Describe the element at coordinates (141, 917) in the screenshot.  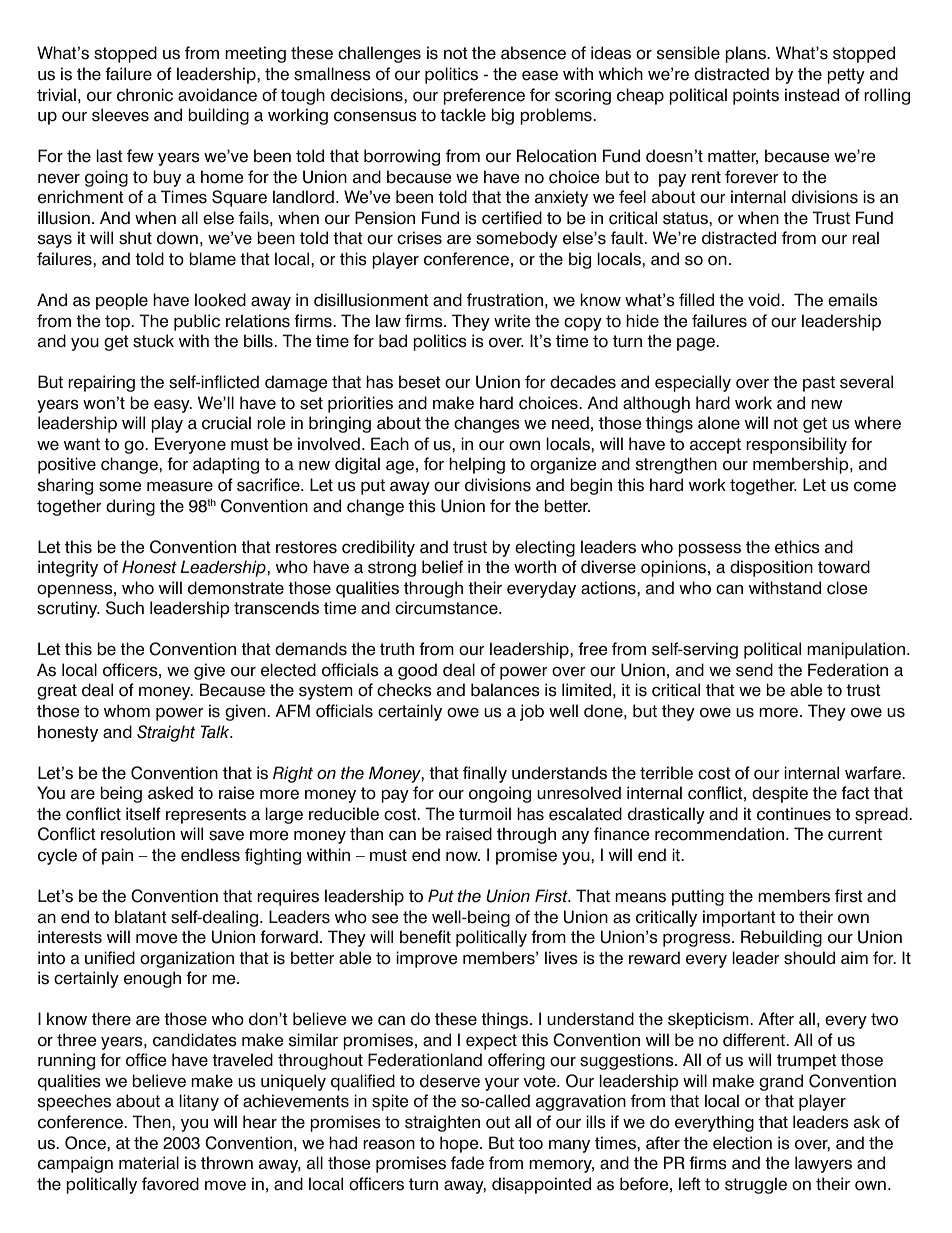
I see `blatant` at that location.
